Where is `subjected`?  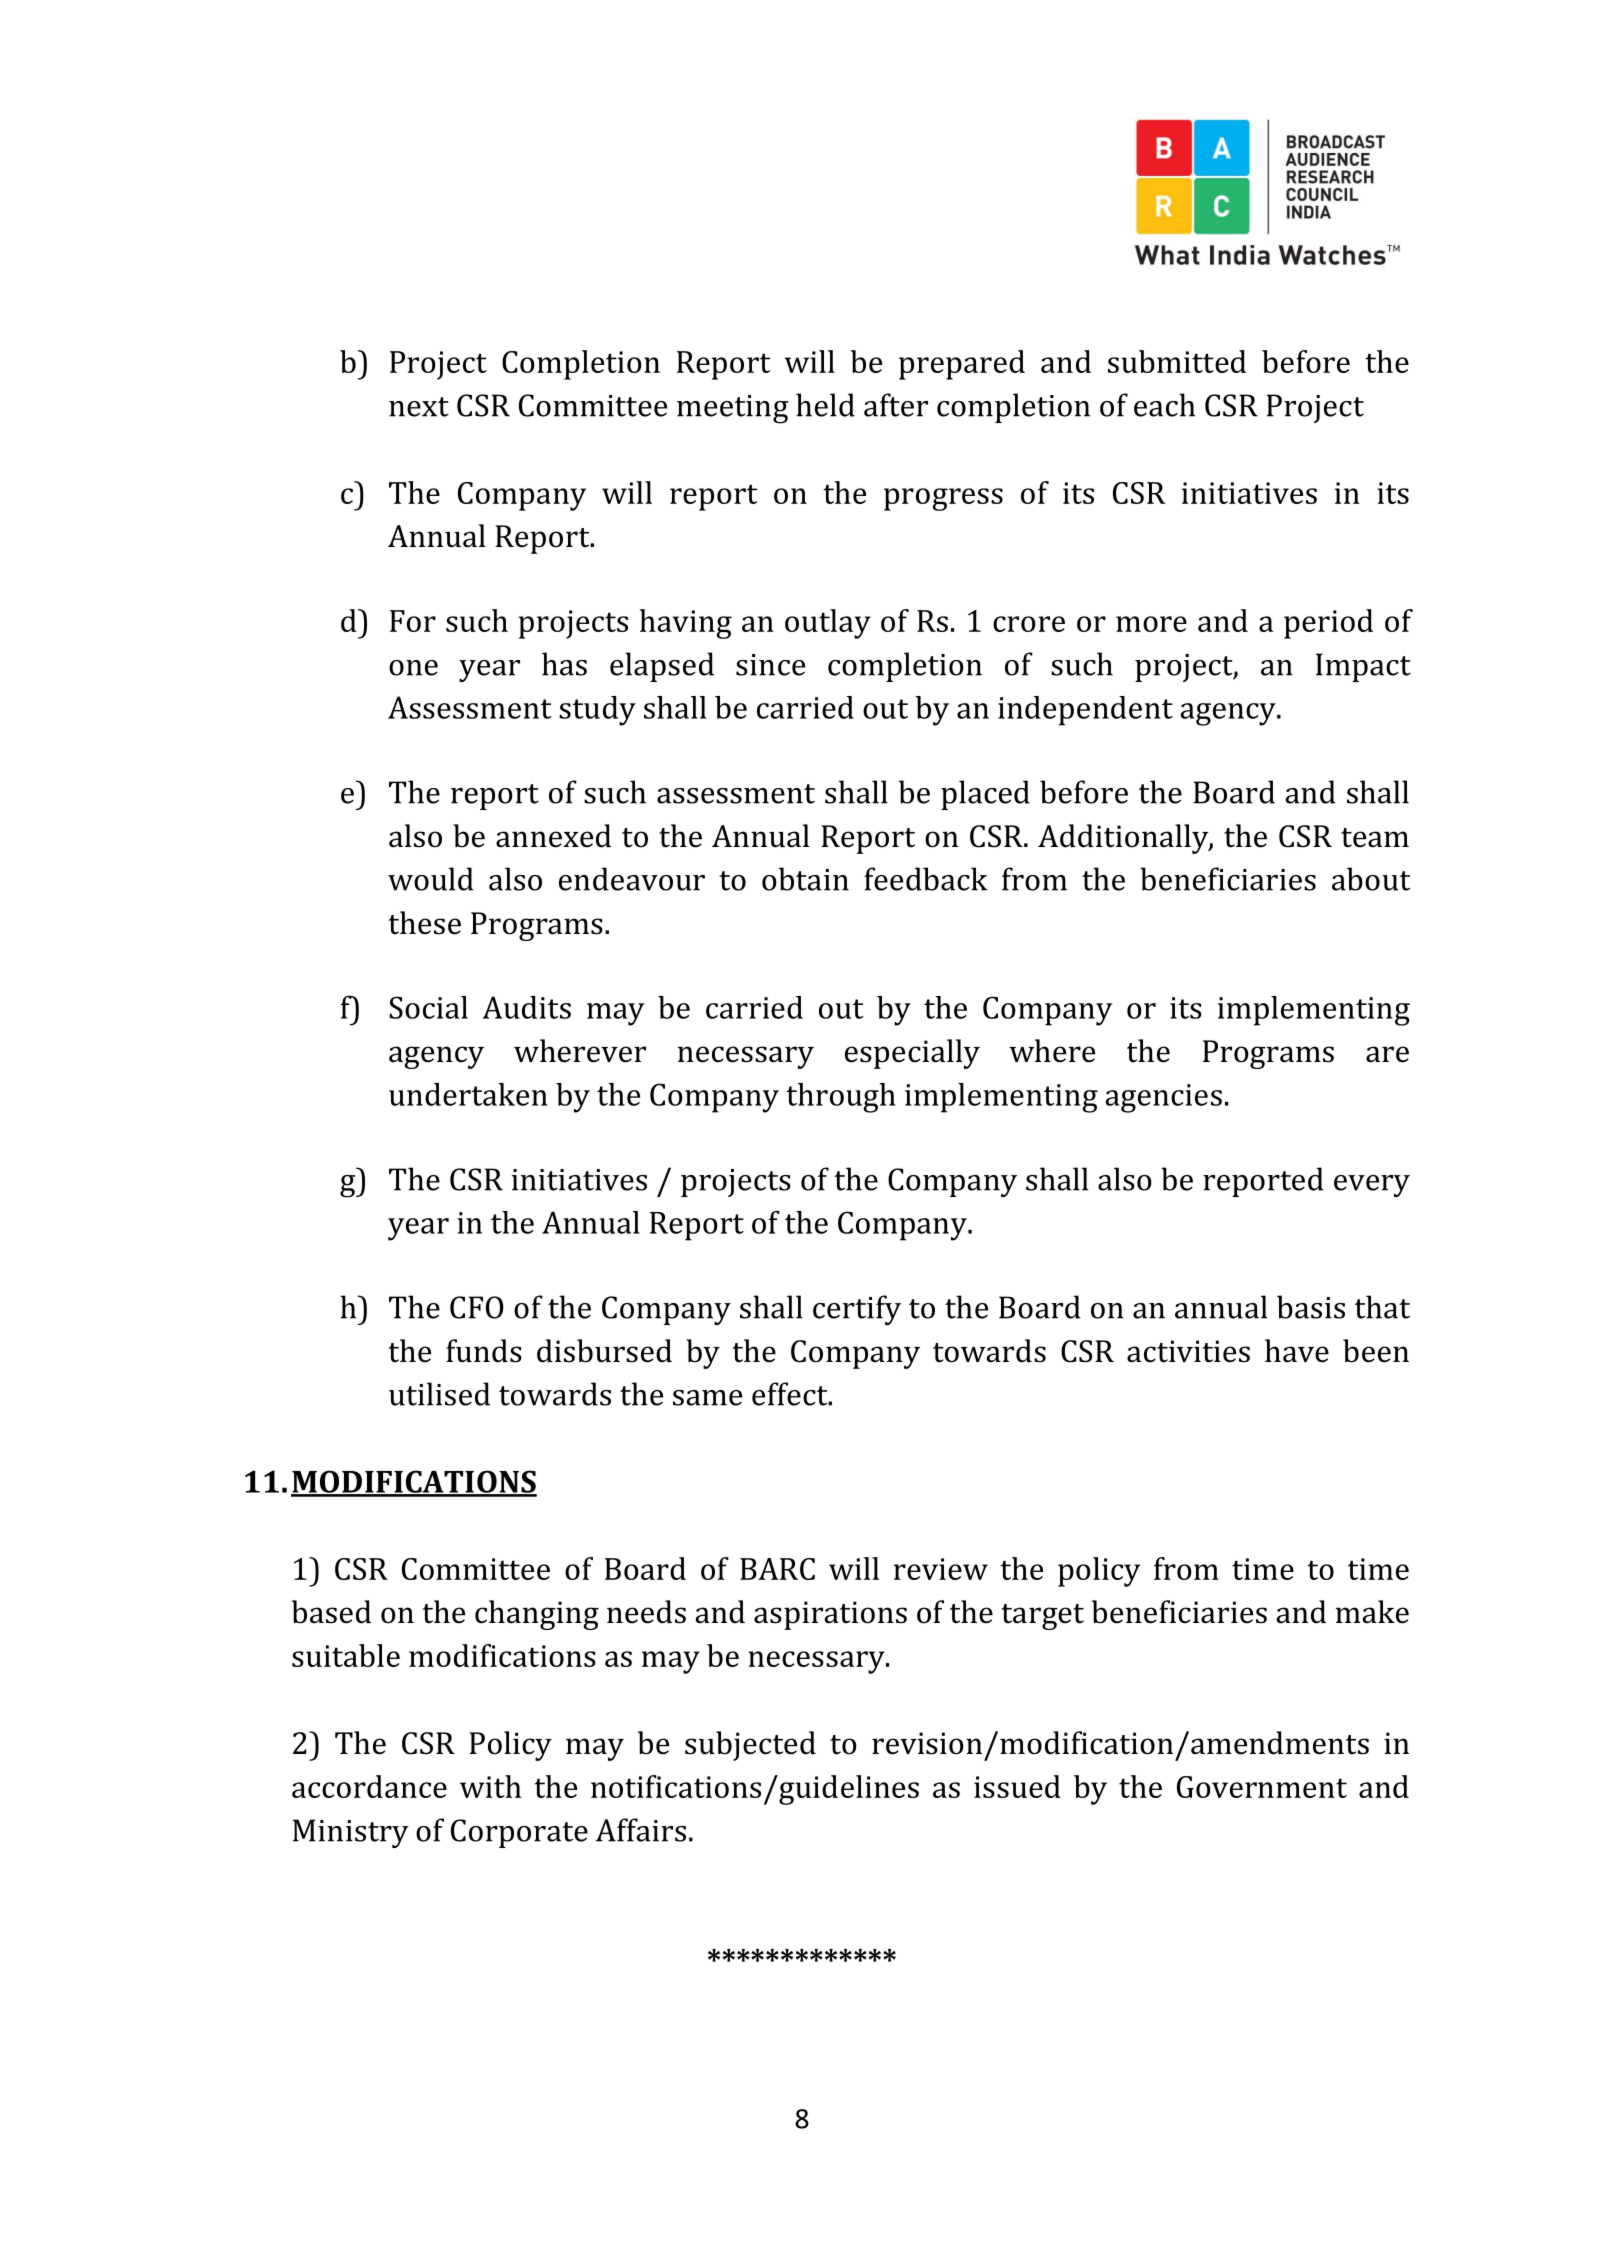
subjected is located at coordinates (750, 1746).
